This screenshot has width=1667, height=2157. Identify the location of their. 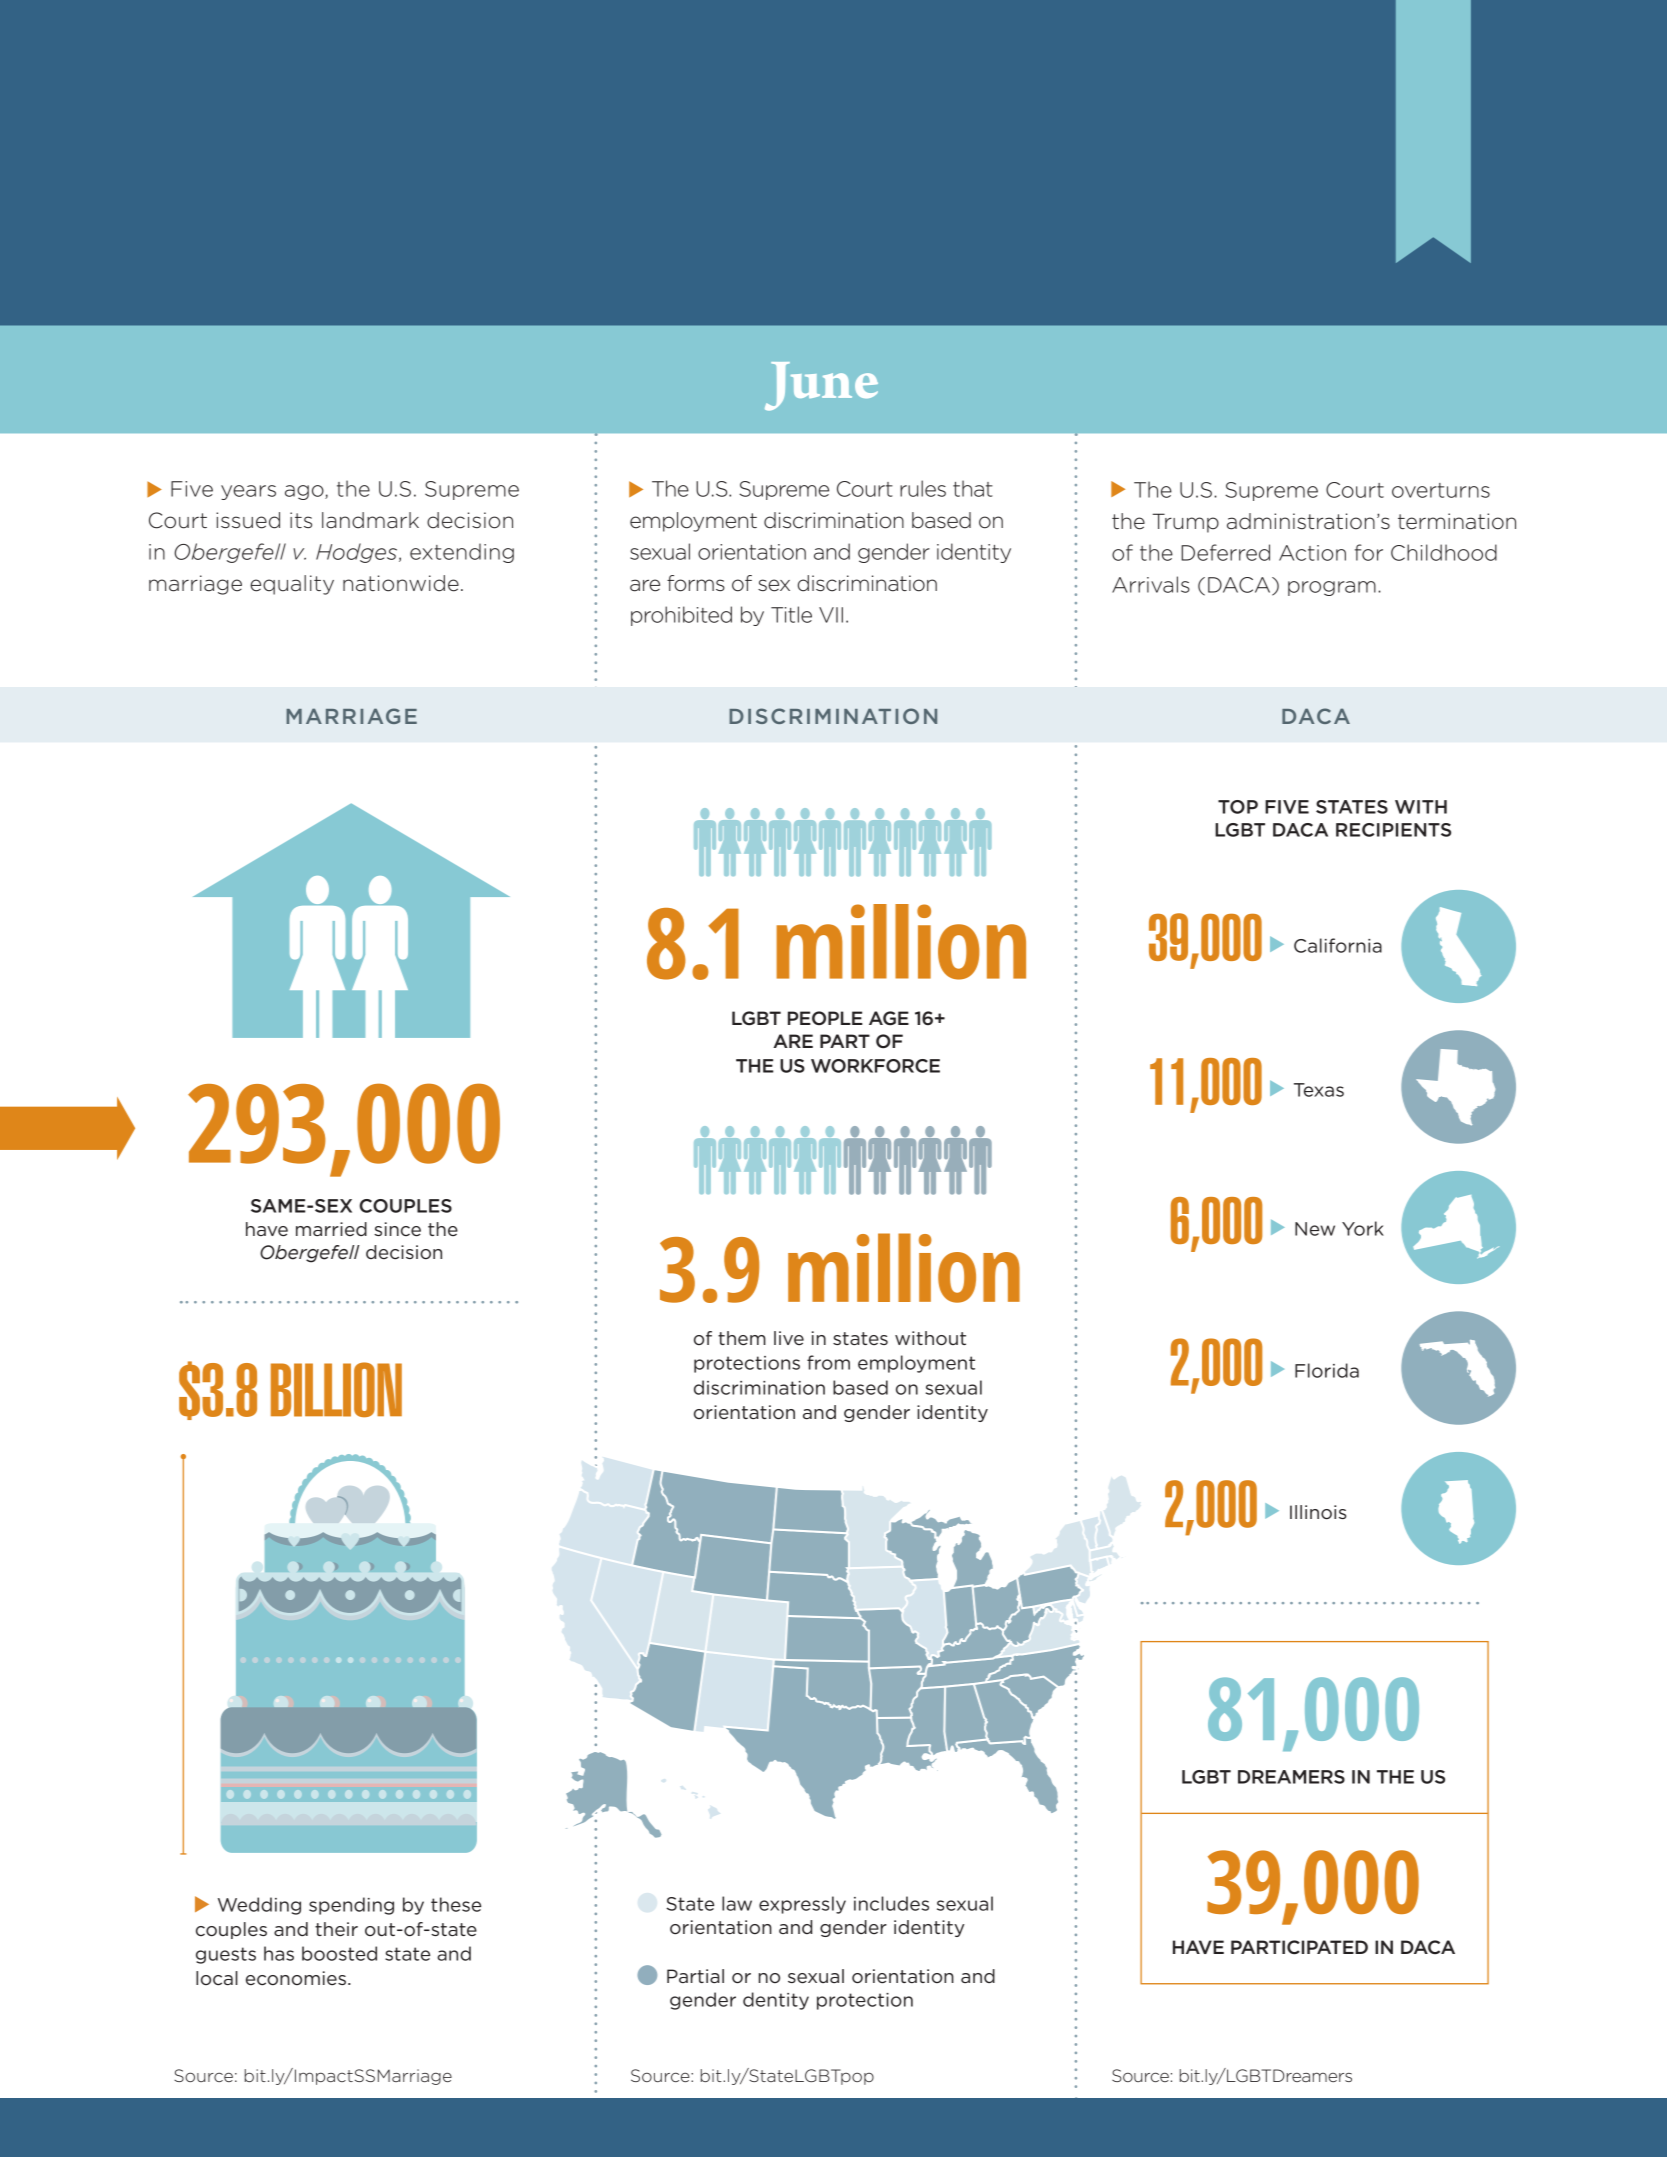
(336, 1929).
